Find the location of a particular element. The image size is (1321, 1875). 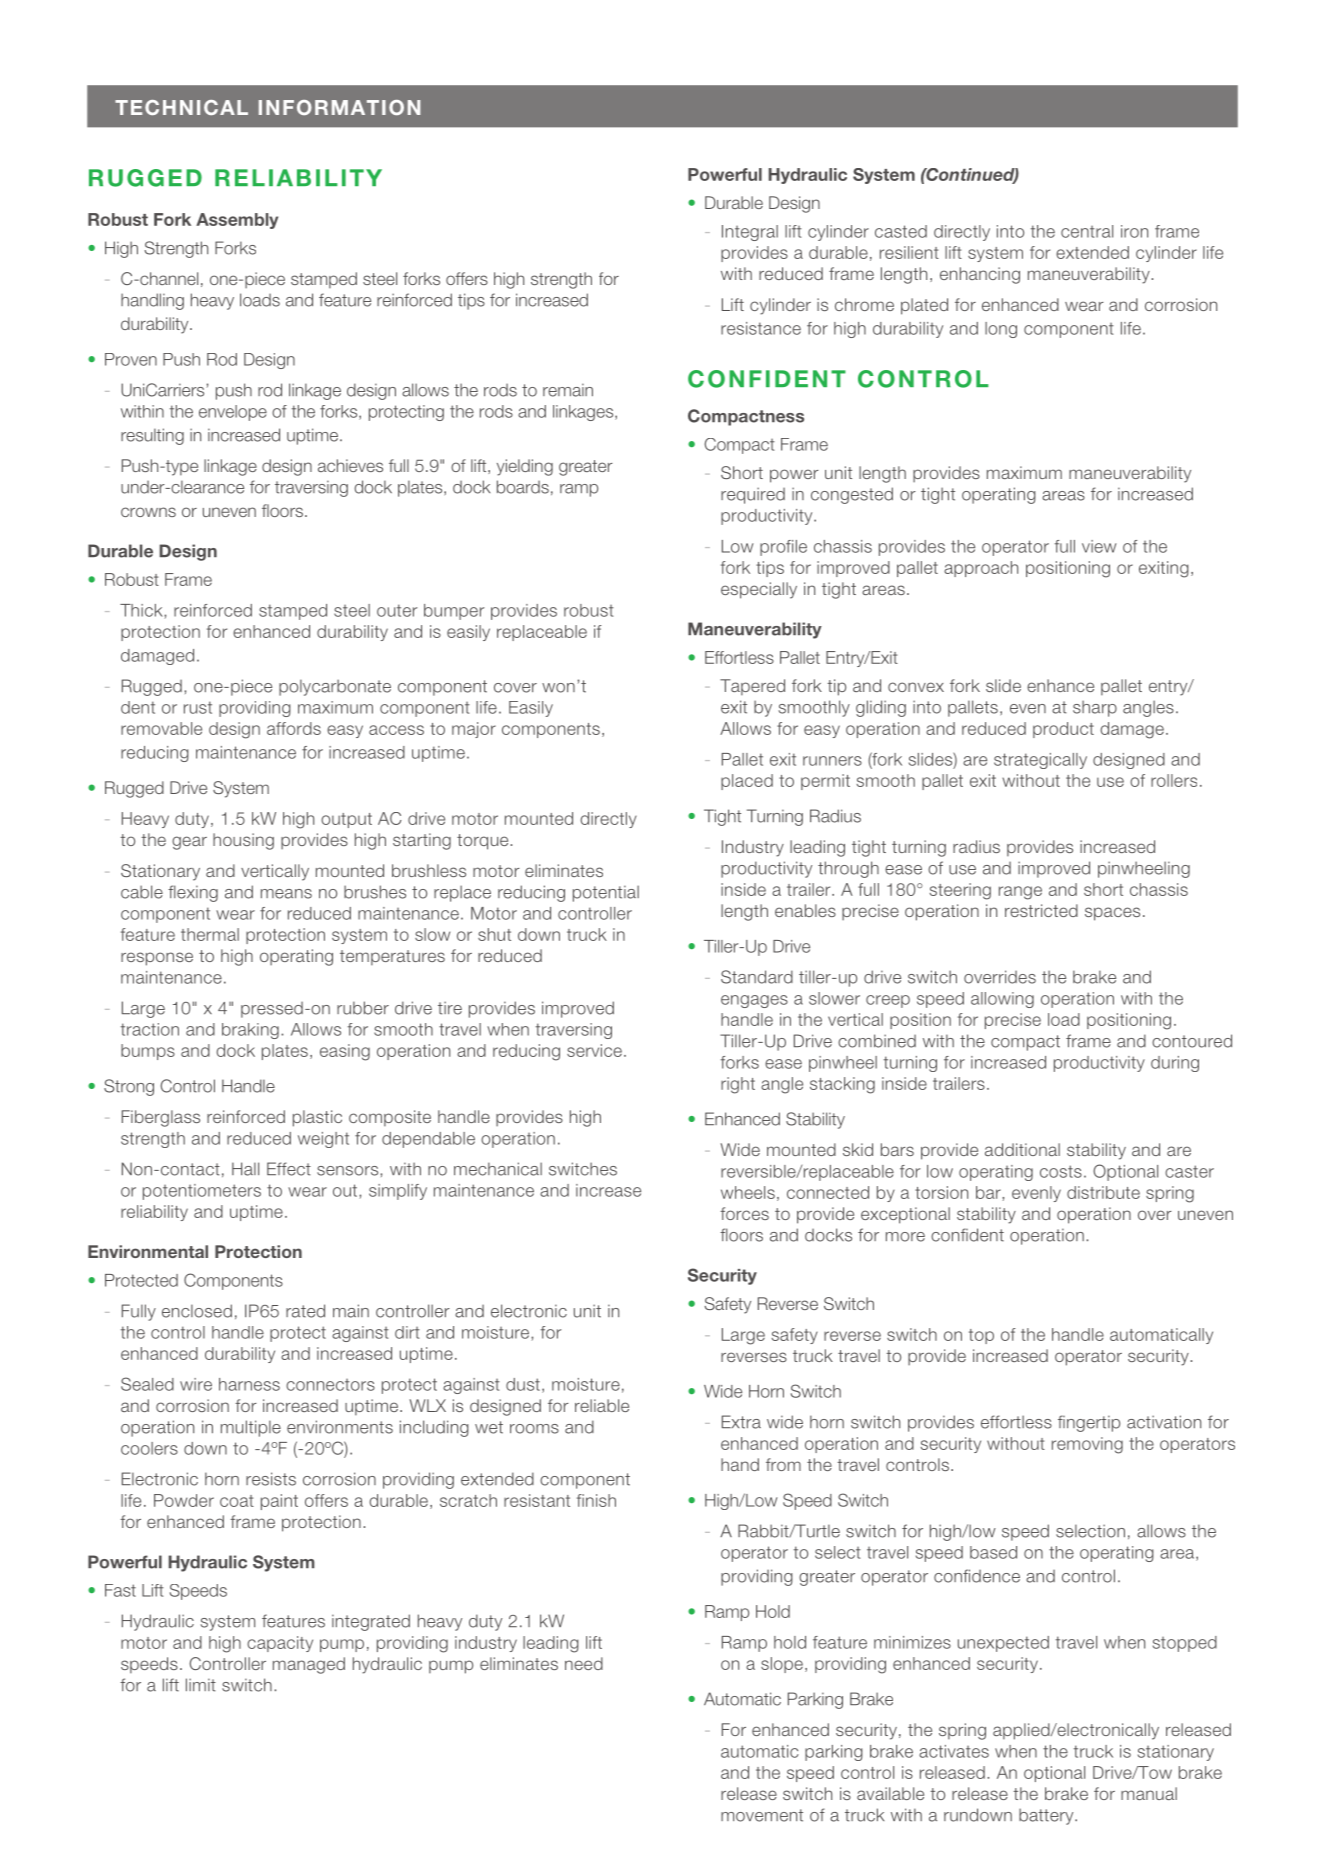

Assembly is located at coordinates (237, 221).
